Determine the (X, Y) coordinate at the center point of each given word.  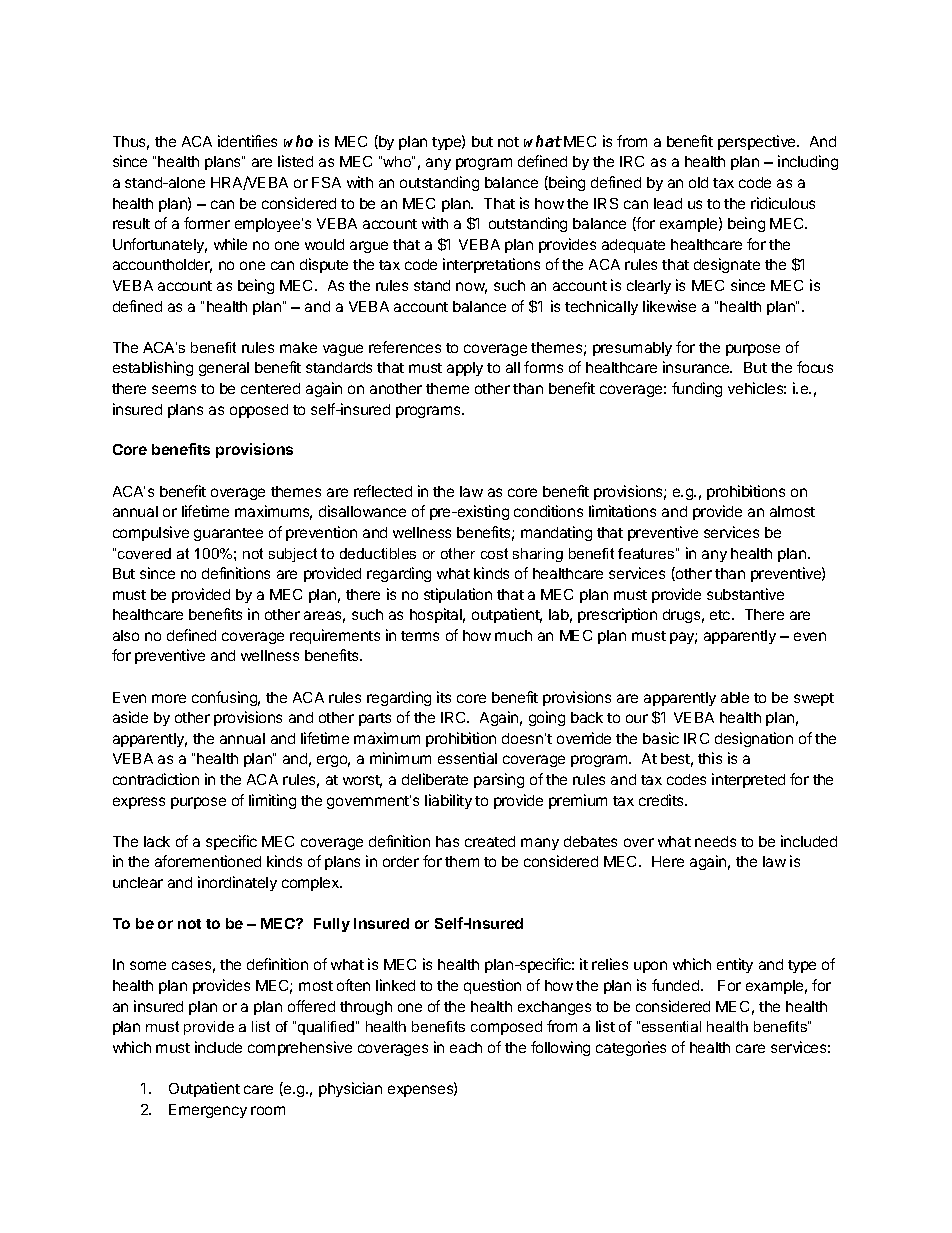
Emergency (208, 1111)
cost (494, 553)
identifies (247, 141)
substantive (745, 594)
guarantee (228, 534)
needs (715, 841)
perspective (758, 142)
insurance (697, 367)
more (169, 698)
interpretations (491, 265)
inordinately (237, 883)
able (735, 697)
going (547, 718)
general (224, 369)
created (490, 841)
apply (465, 369)
